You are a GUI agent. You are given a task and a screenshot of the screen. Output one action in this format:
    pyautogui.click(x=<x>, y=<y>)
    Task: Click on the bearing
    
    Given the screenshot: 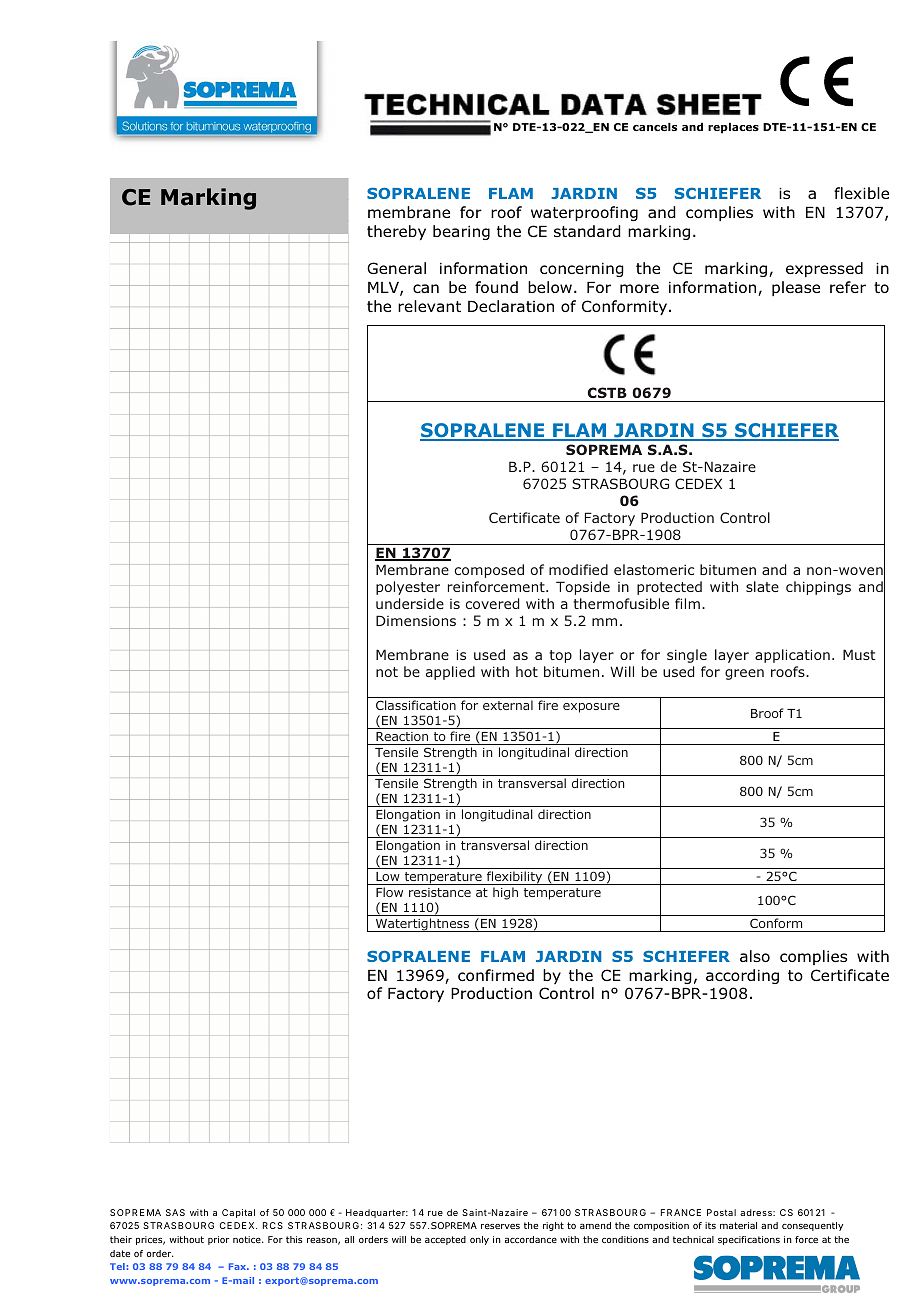 What is the action you would take?
    pyautogui.click(x=461, y=232)
